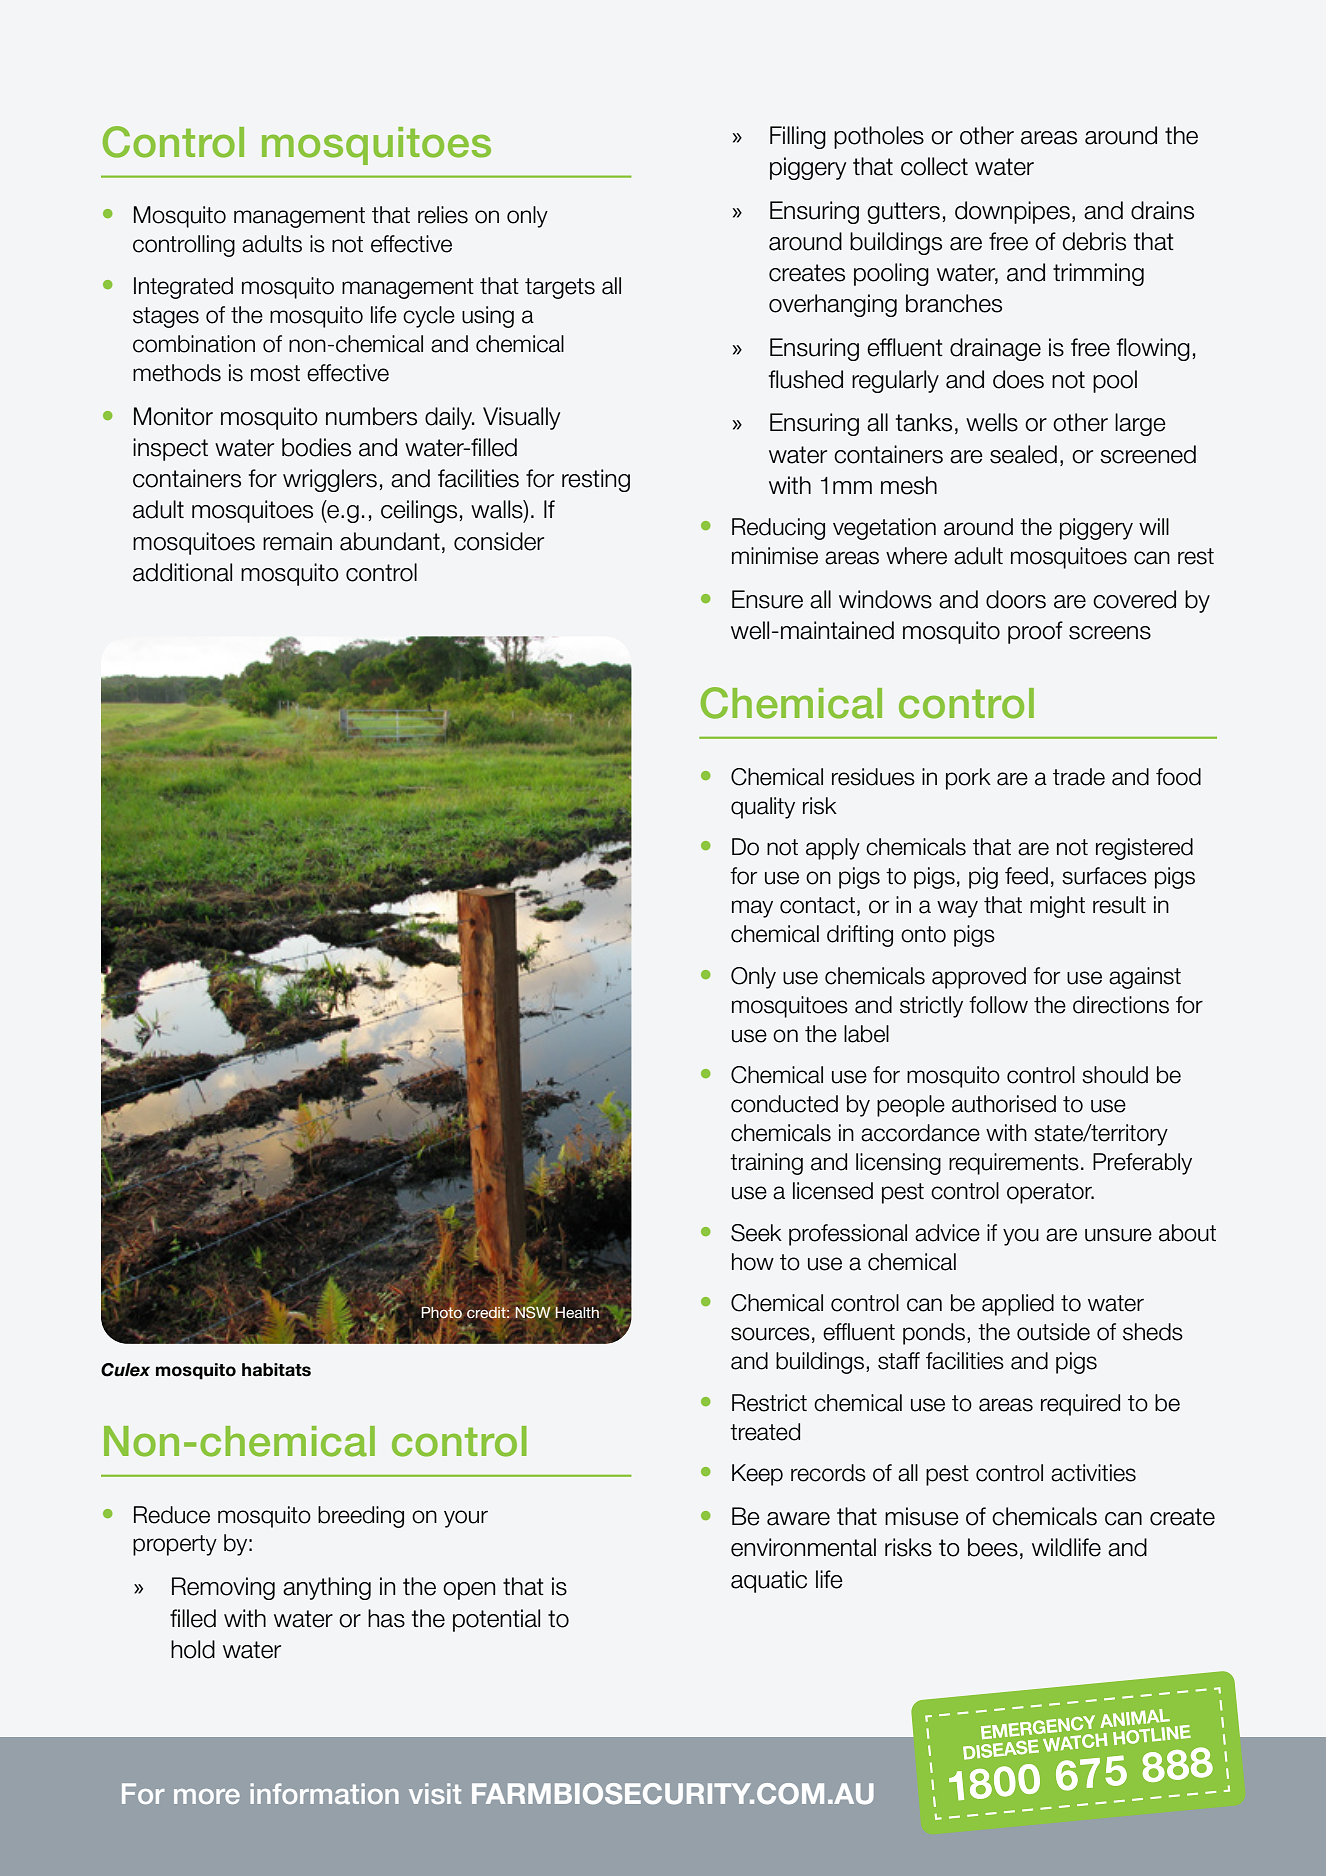  I want to click on debris, so click(1094, 241).
